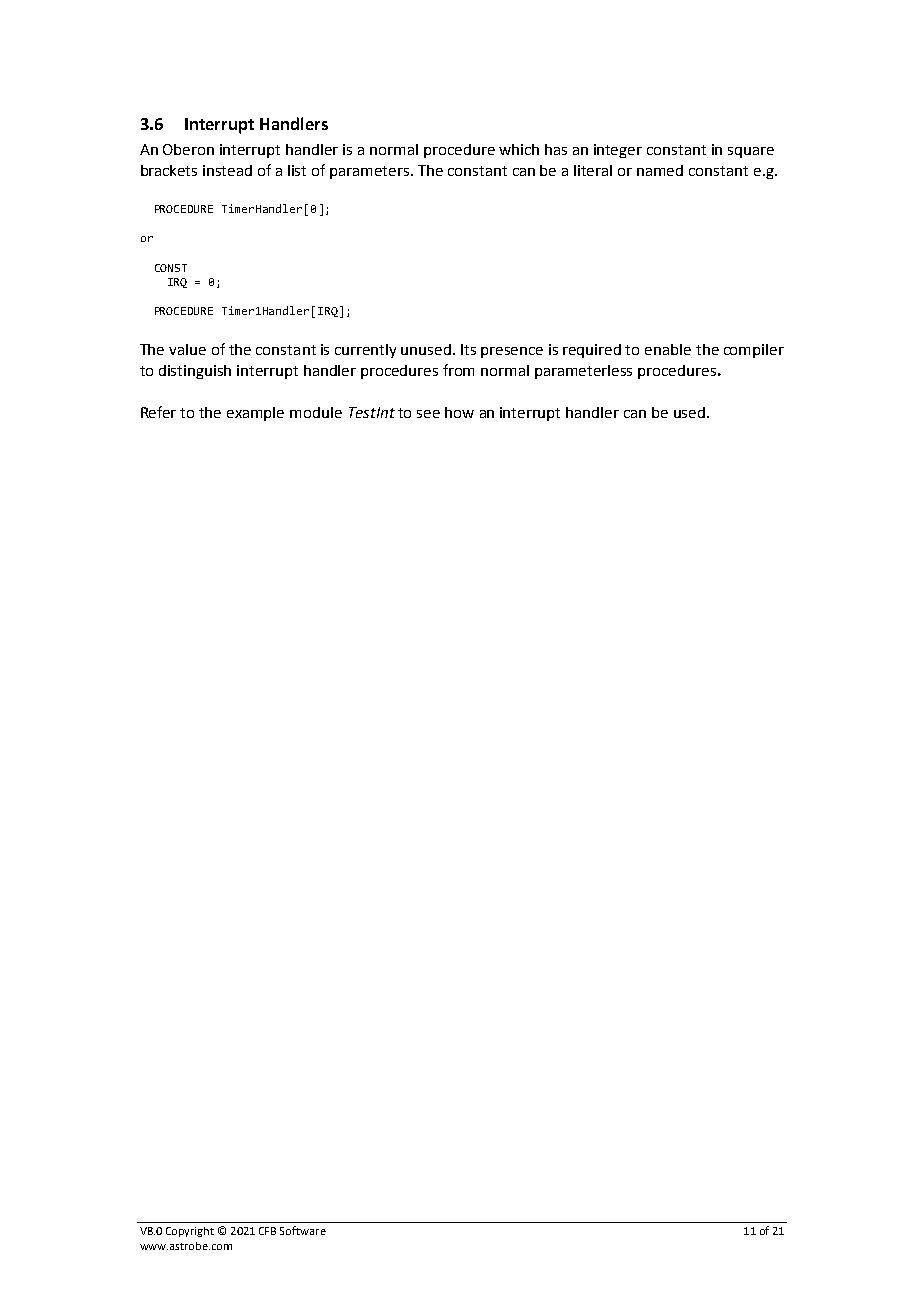 This image has width=924, height=1308. I want to click on module, so click(316, 412).
